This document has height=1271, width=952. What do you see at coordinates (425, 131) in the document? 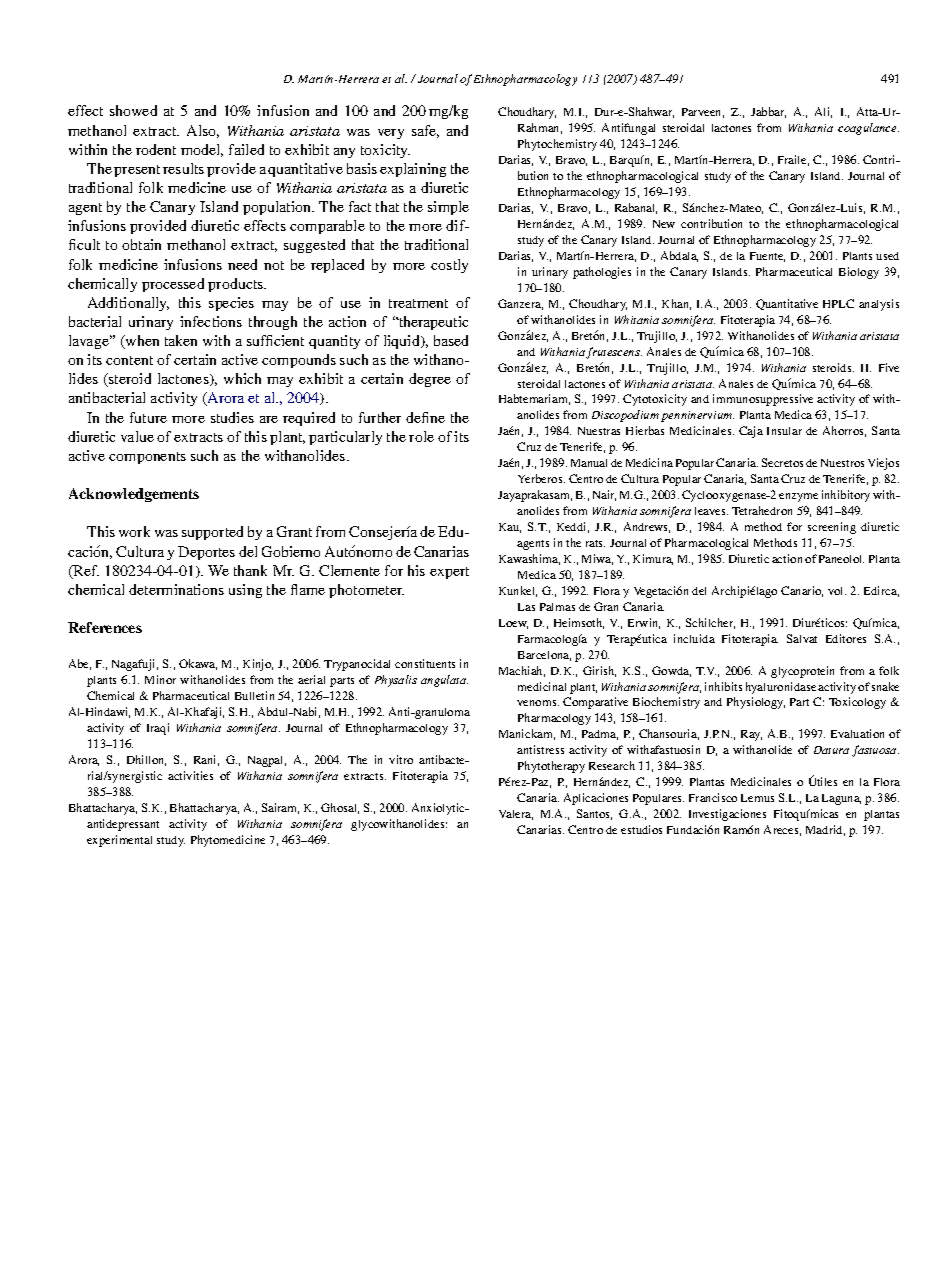
I see `safe` at bounding box center [425, 131].
